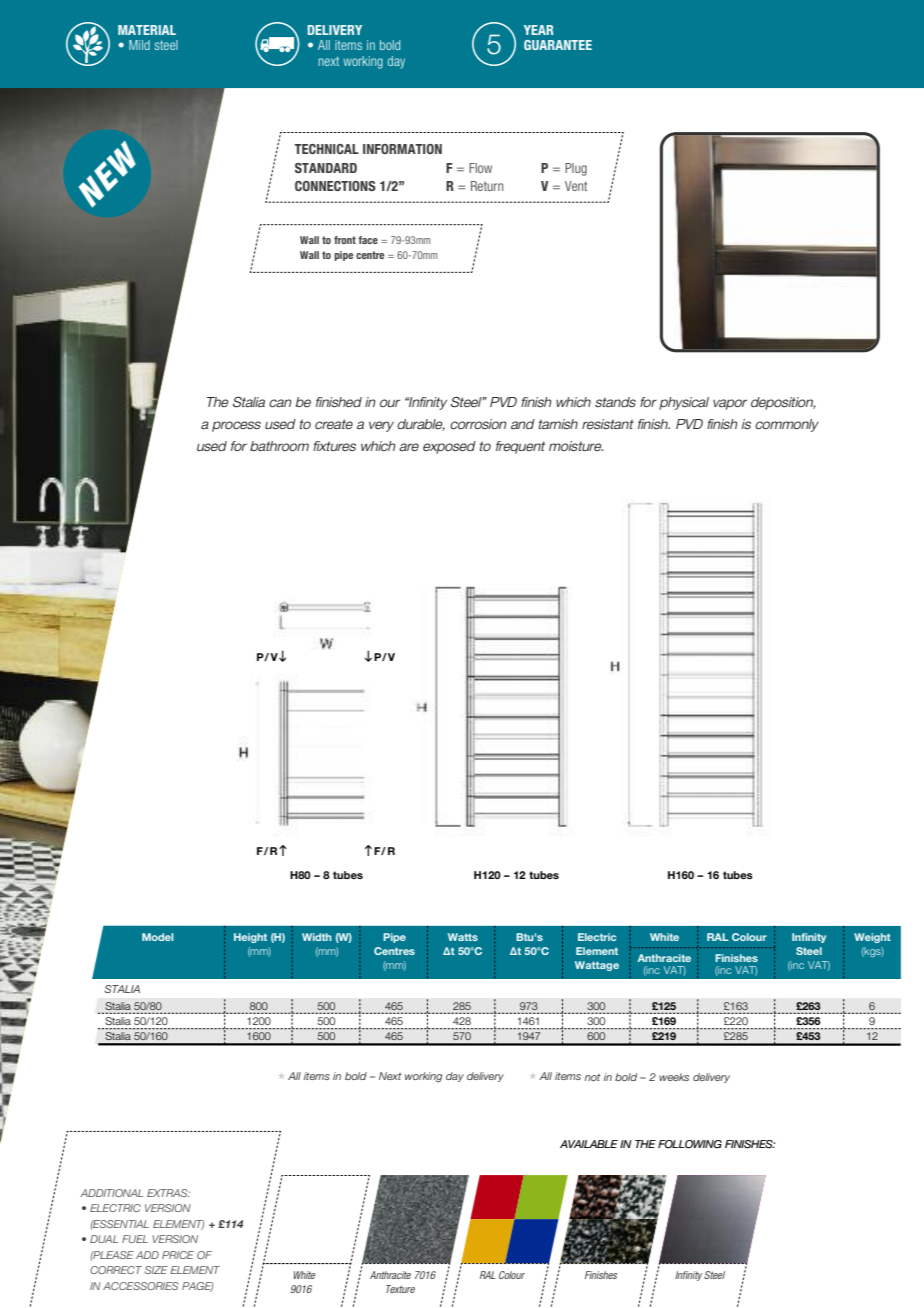 This screenshot has height=1308, width=924. What do you see at coordinates (558, 45) in the screenshot?
I see `GUARANTEE` at bounding box center [558, 45].
